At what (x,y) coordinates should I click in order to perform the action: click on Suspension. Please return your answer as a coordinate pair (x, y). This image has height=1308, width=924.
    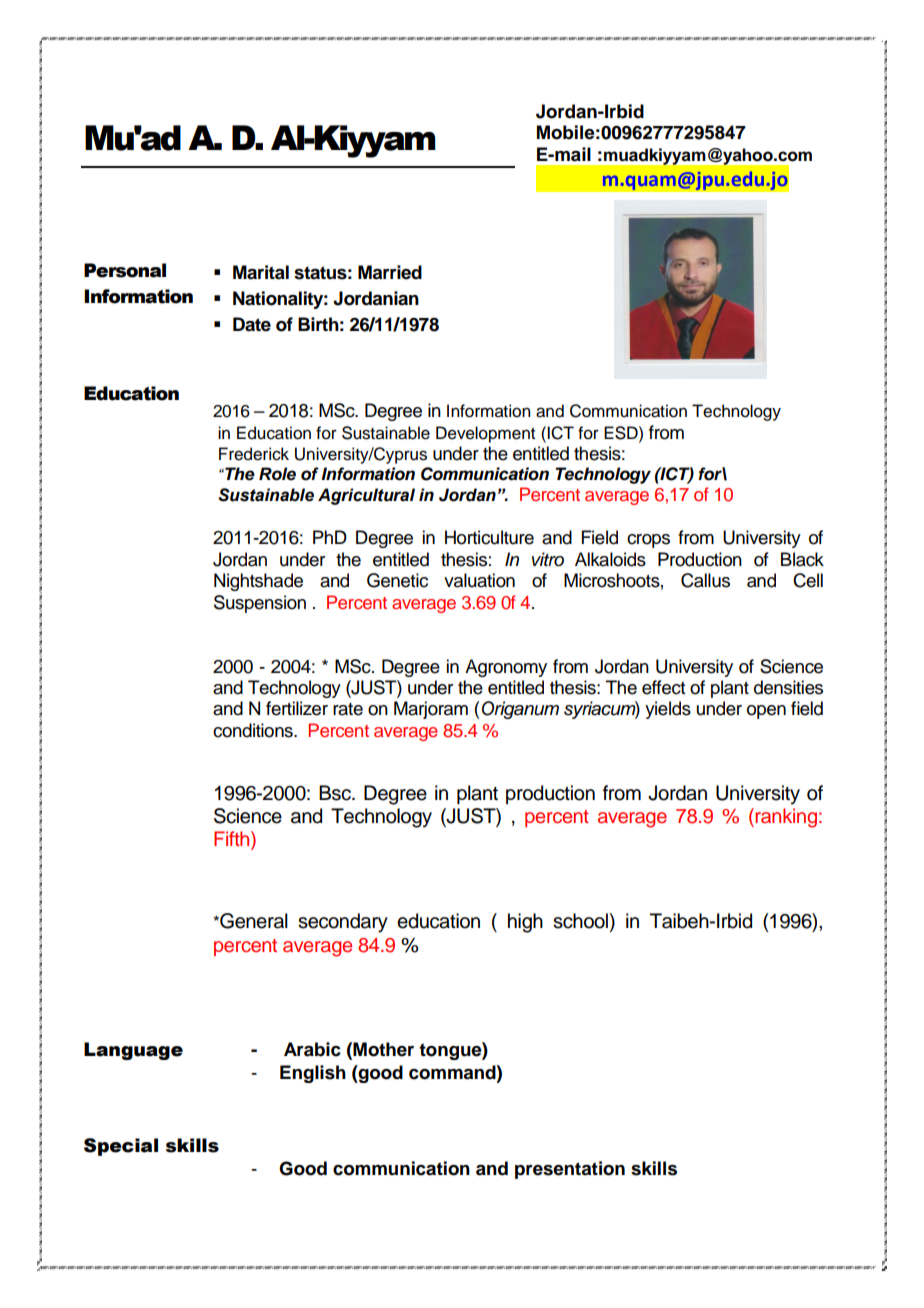
    Looking at the image, I should click on (260, 604).
